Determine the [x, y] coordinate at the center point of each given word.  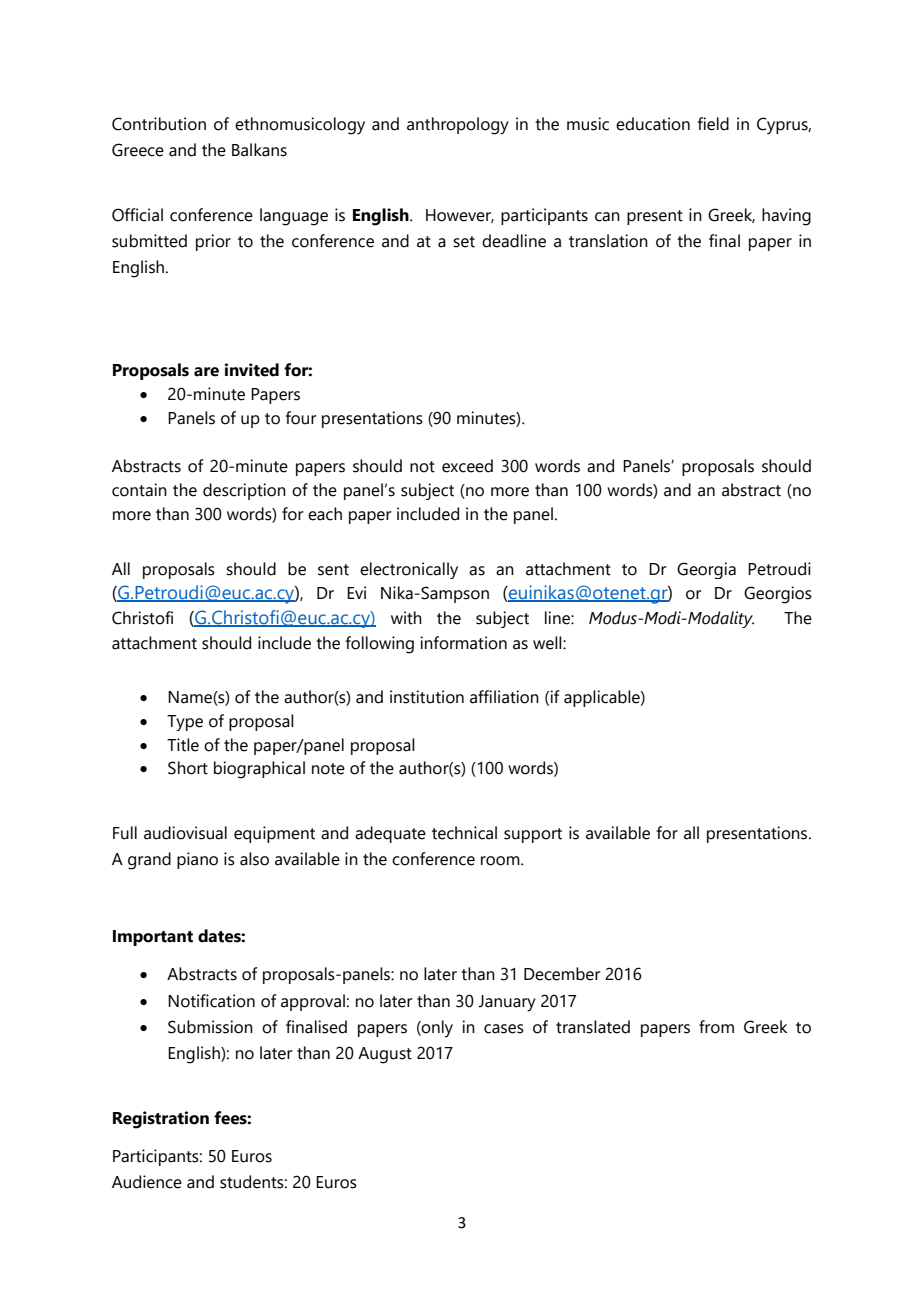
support [533, 835]
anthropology [458, 126]
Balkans [259, 150]
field [713, 124]
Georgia [706, 570]
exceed [467, 466]
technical [464, 833]
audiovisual [185, 833]
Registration [161, 1120]
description [244, 491]
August [385, 1055]
